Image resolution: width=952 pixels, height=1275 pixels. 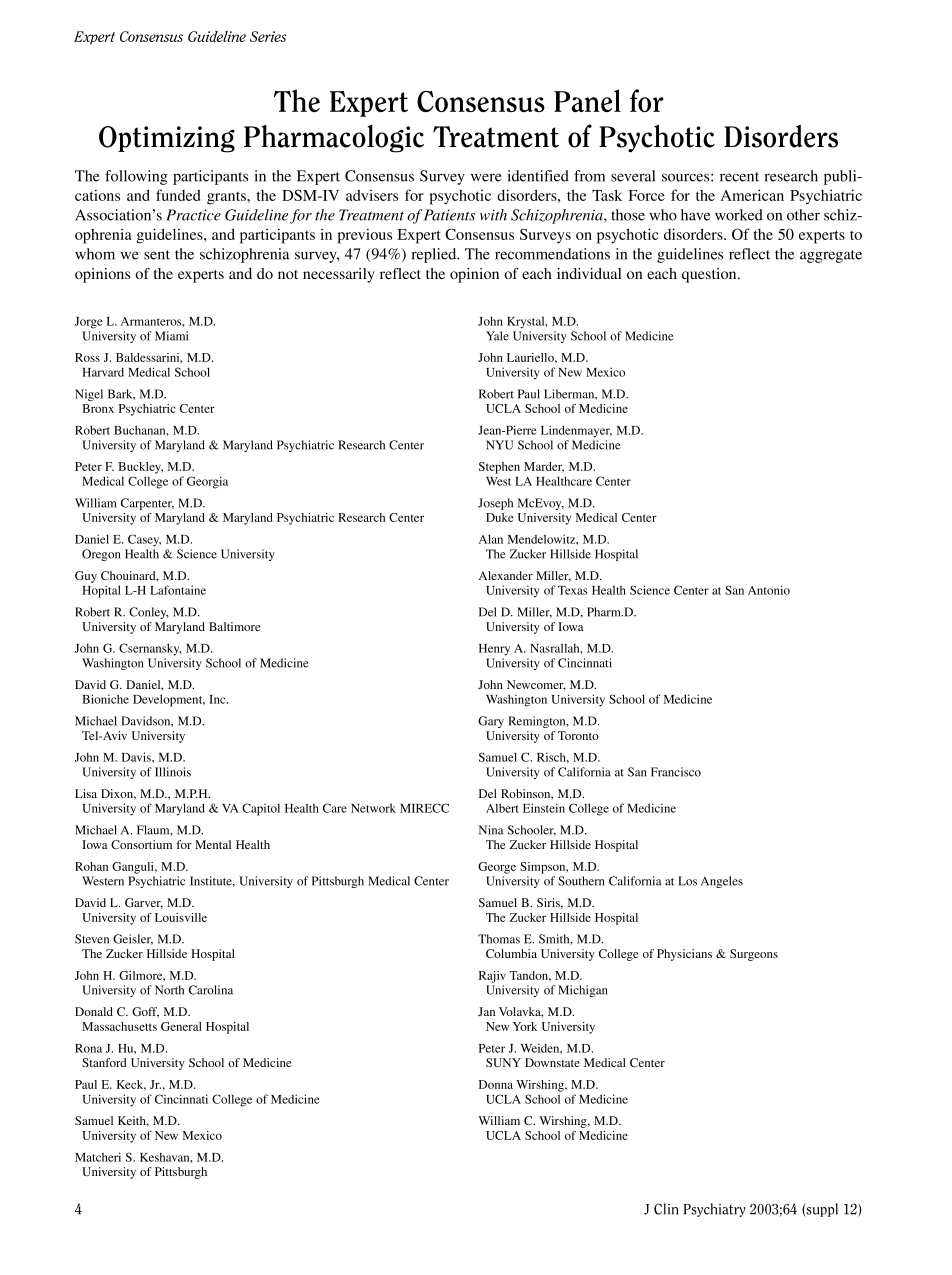 What do you see at coordinates (739, 177) in the screenshot?
I see `recent` at bounding box center [739, 177].
